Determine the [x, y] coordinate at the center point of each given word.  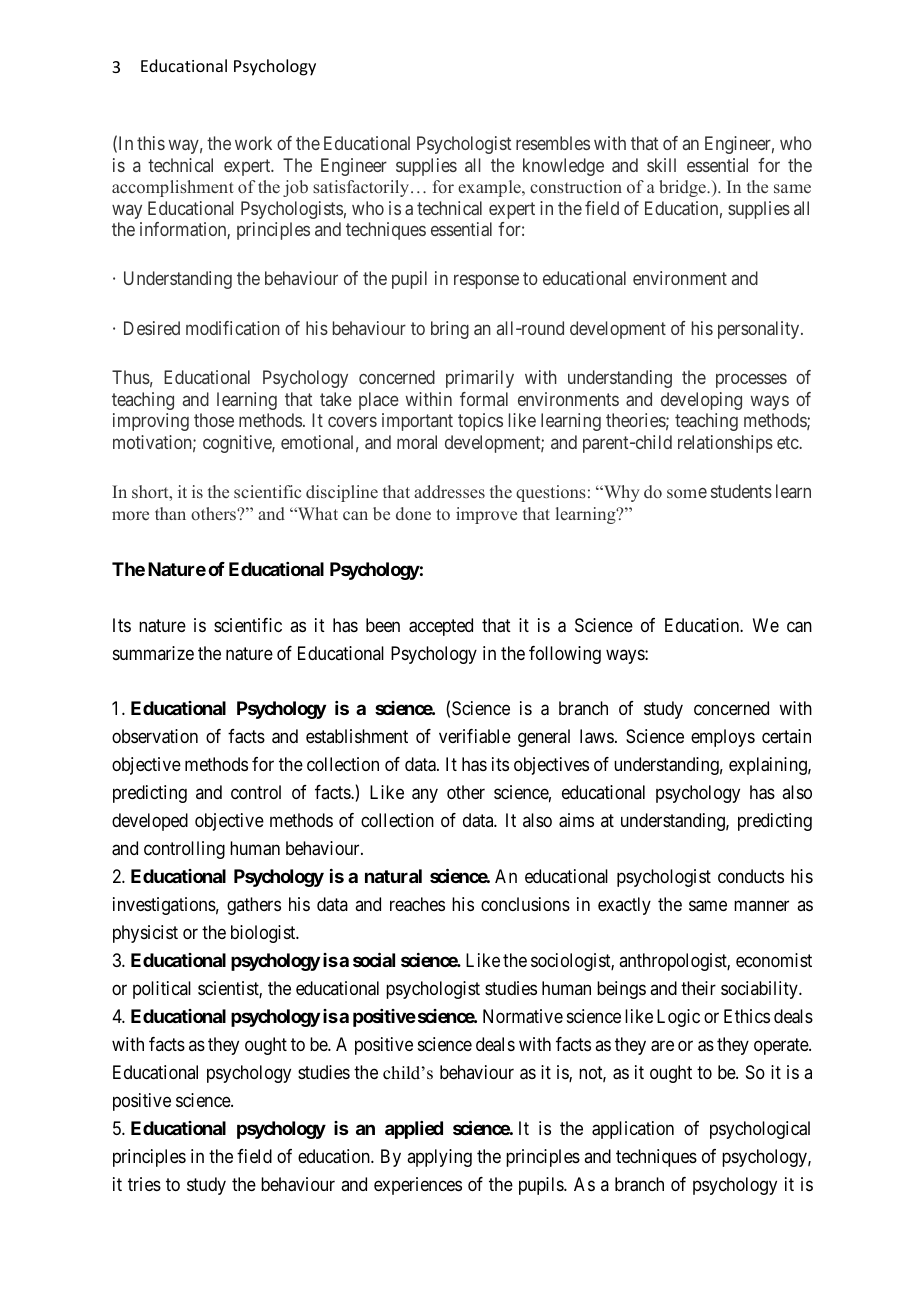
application [633, 1130]
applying [439, 1158]
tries [144, 1184]
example [490, 188]
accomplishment [173, 188]
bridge [683, 188]
